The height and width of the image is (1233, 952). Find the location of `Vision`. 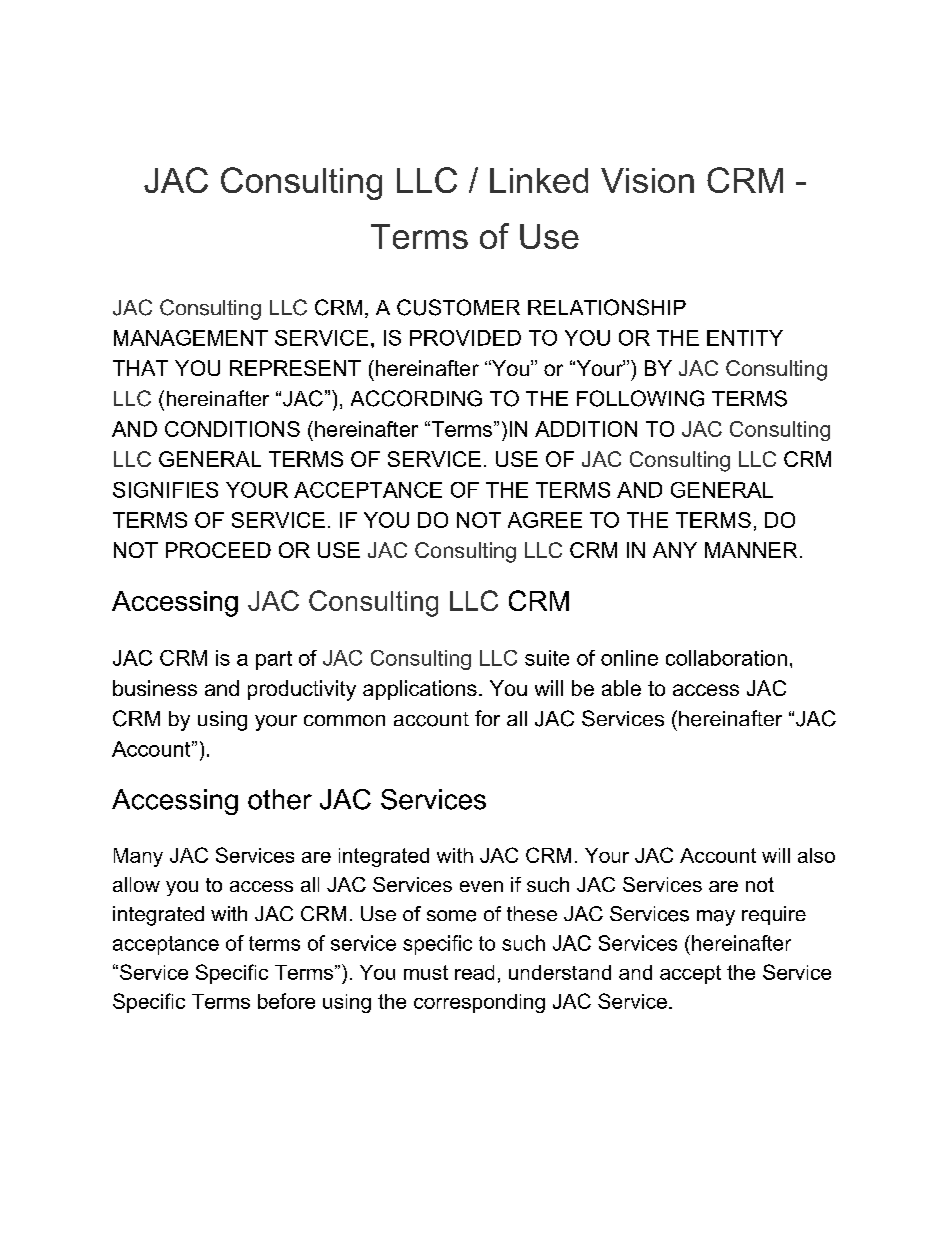

Vision is located at coordinates (647, 180).
